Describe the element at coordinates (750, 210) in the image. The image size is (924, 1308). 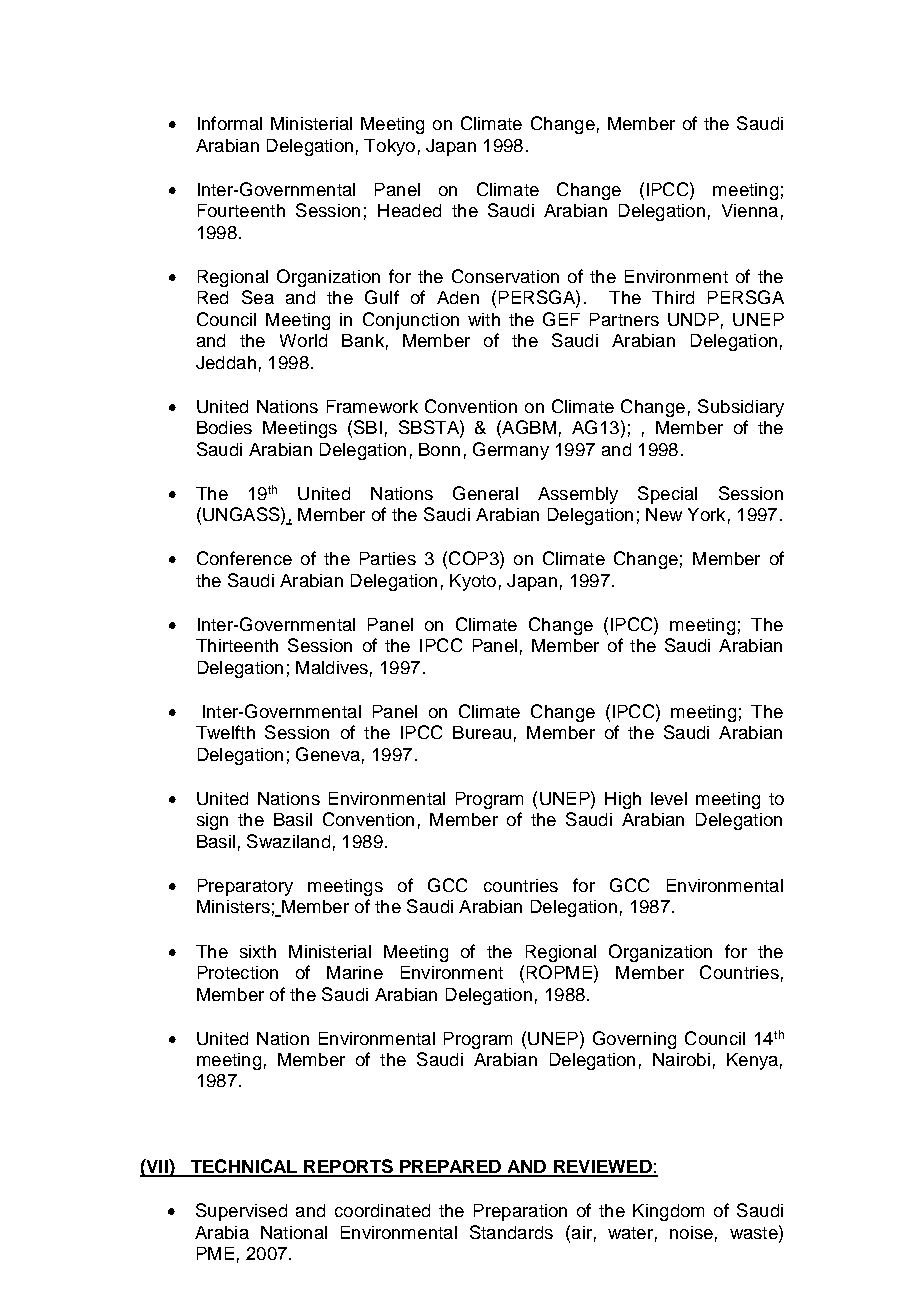
I see `Vienna` at that location.
